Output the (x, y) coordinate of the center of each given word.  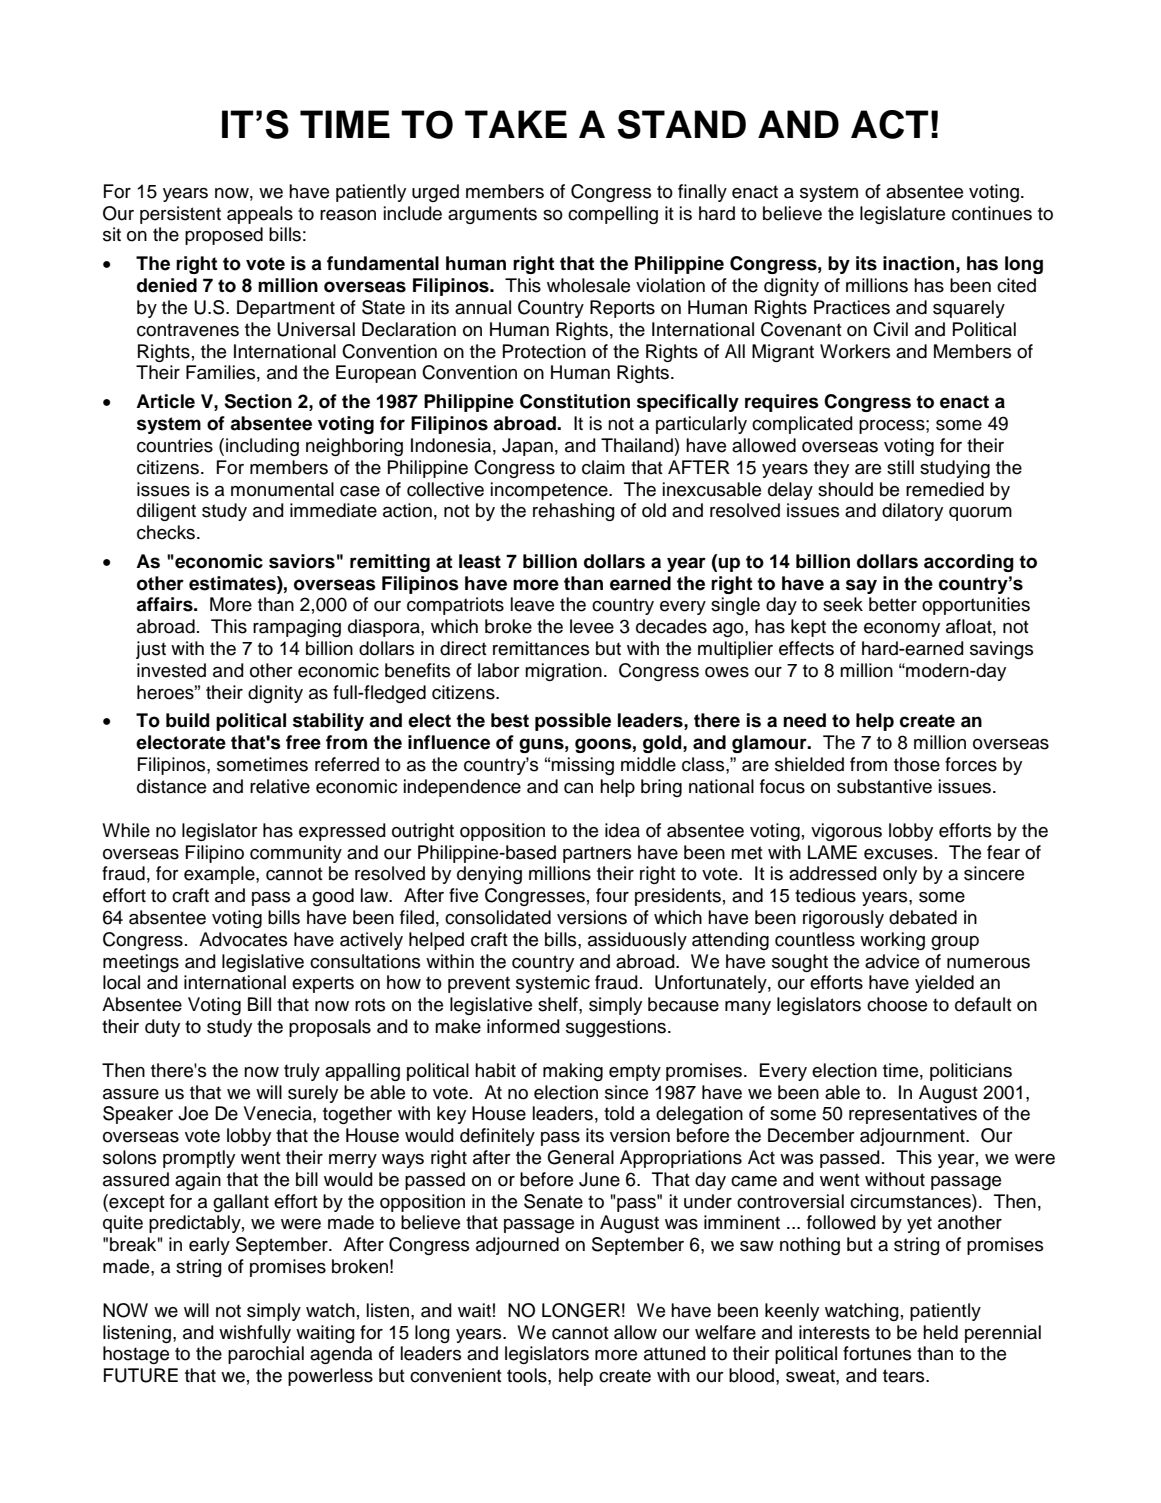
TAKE (516, 124)
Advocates (243, 939)
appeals (260, 215)
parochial (266, 1355)
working (892, 941)
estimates (233, 583)
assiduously (637, 941)
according (969, 563)
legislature (902, 215)
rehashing (574, 512)
